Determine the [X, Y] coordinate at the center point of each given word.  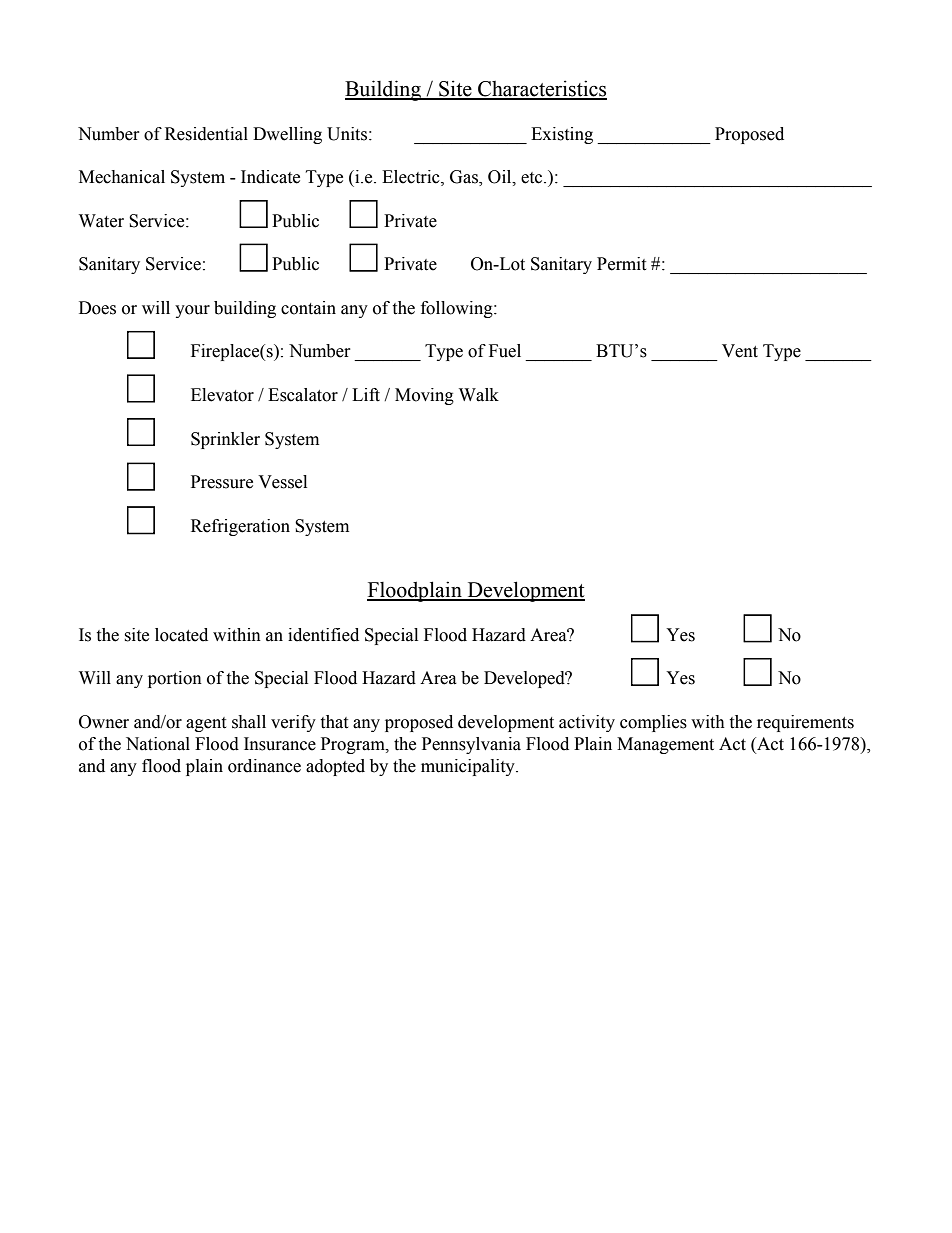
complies [653, 723]
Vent [740, 351]
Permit [621, 264]
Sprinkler [225, 440]
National [158, 744]
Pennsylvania [471, 745]
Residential [206, 134]
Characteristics [541, 89]
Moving [424, 396]
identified [323, 635]
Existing [562, 135]
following [458, 309]
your [192, 311]
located [181, 635]
